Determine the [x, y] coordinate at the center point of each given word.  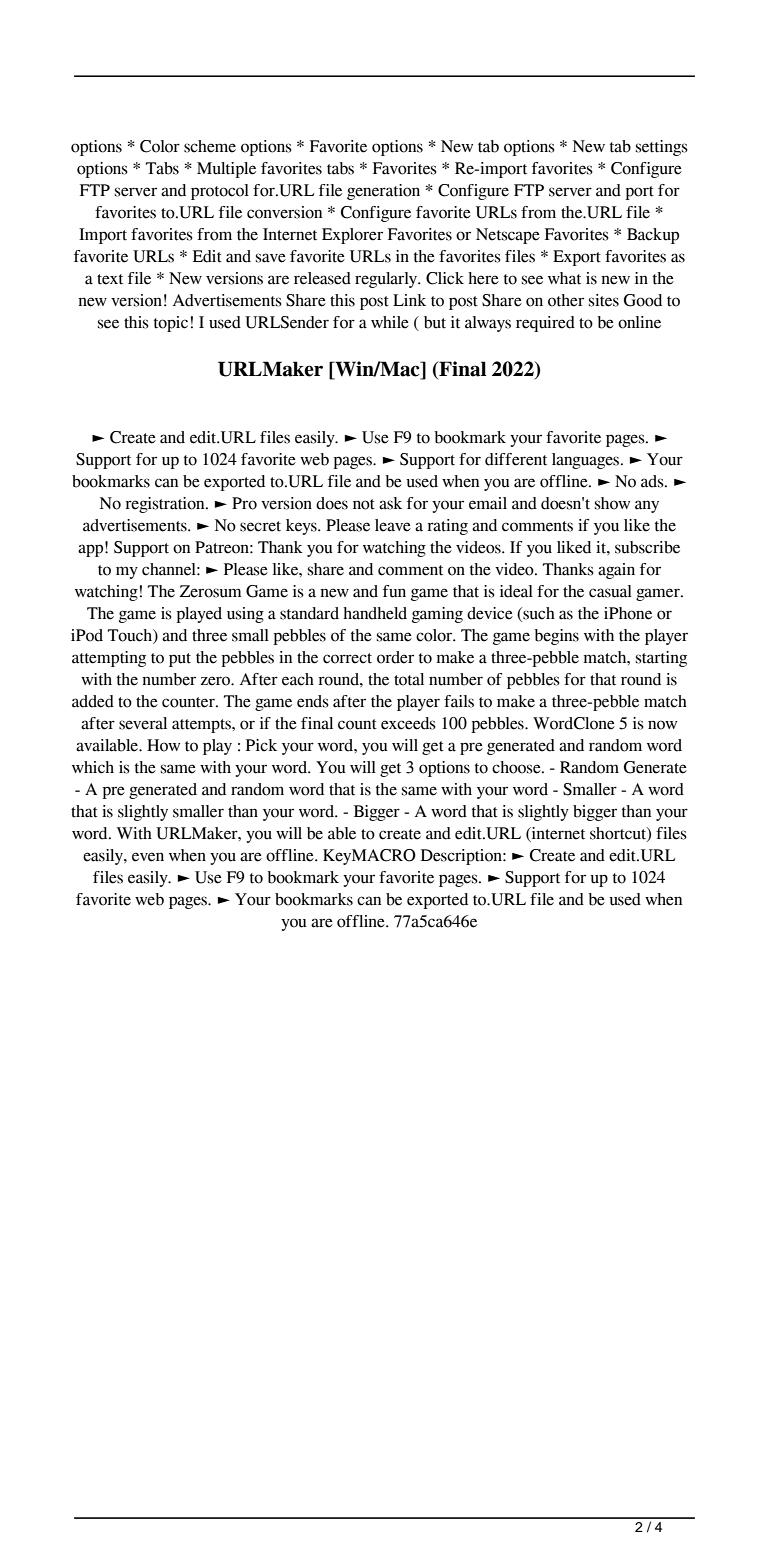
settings [662, 148]
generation [383, 192]
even [148, 857]
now [662, 725]
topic [171, 324]
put [180, 660]
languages [587, 461]
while [390, 322]
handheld [375, 613]
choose [517, 767]
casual [610, 591]
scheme [210, 146]
